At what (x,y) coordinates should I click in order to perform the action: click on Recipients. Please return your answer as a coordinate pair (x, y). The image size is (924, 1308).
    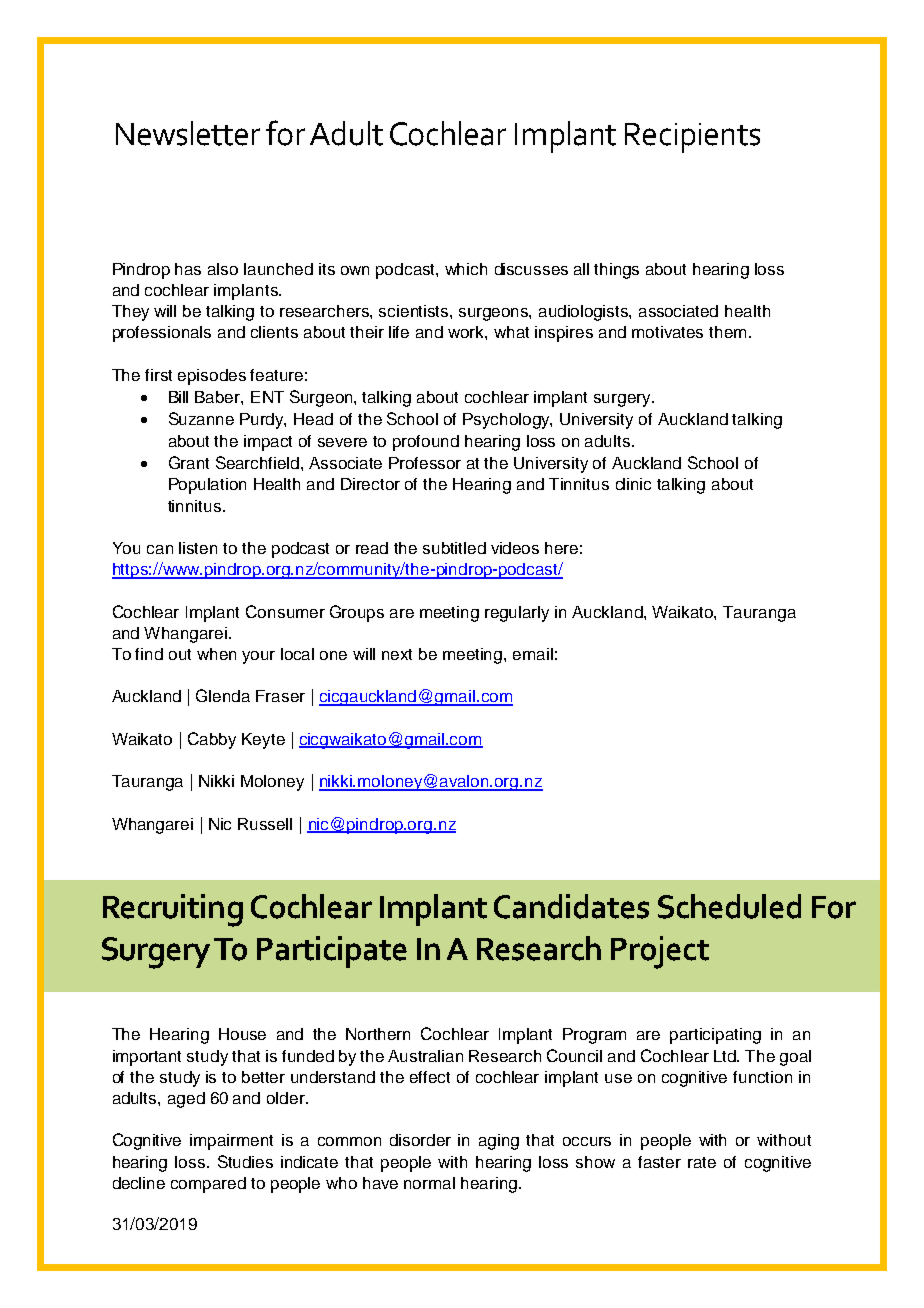
    Looking at the image, I should click on (692, 138).
